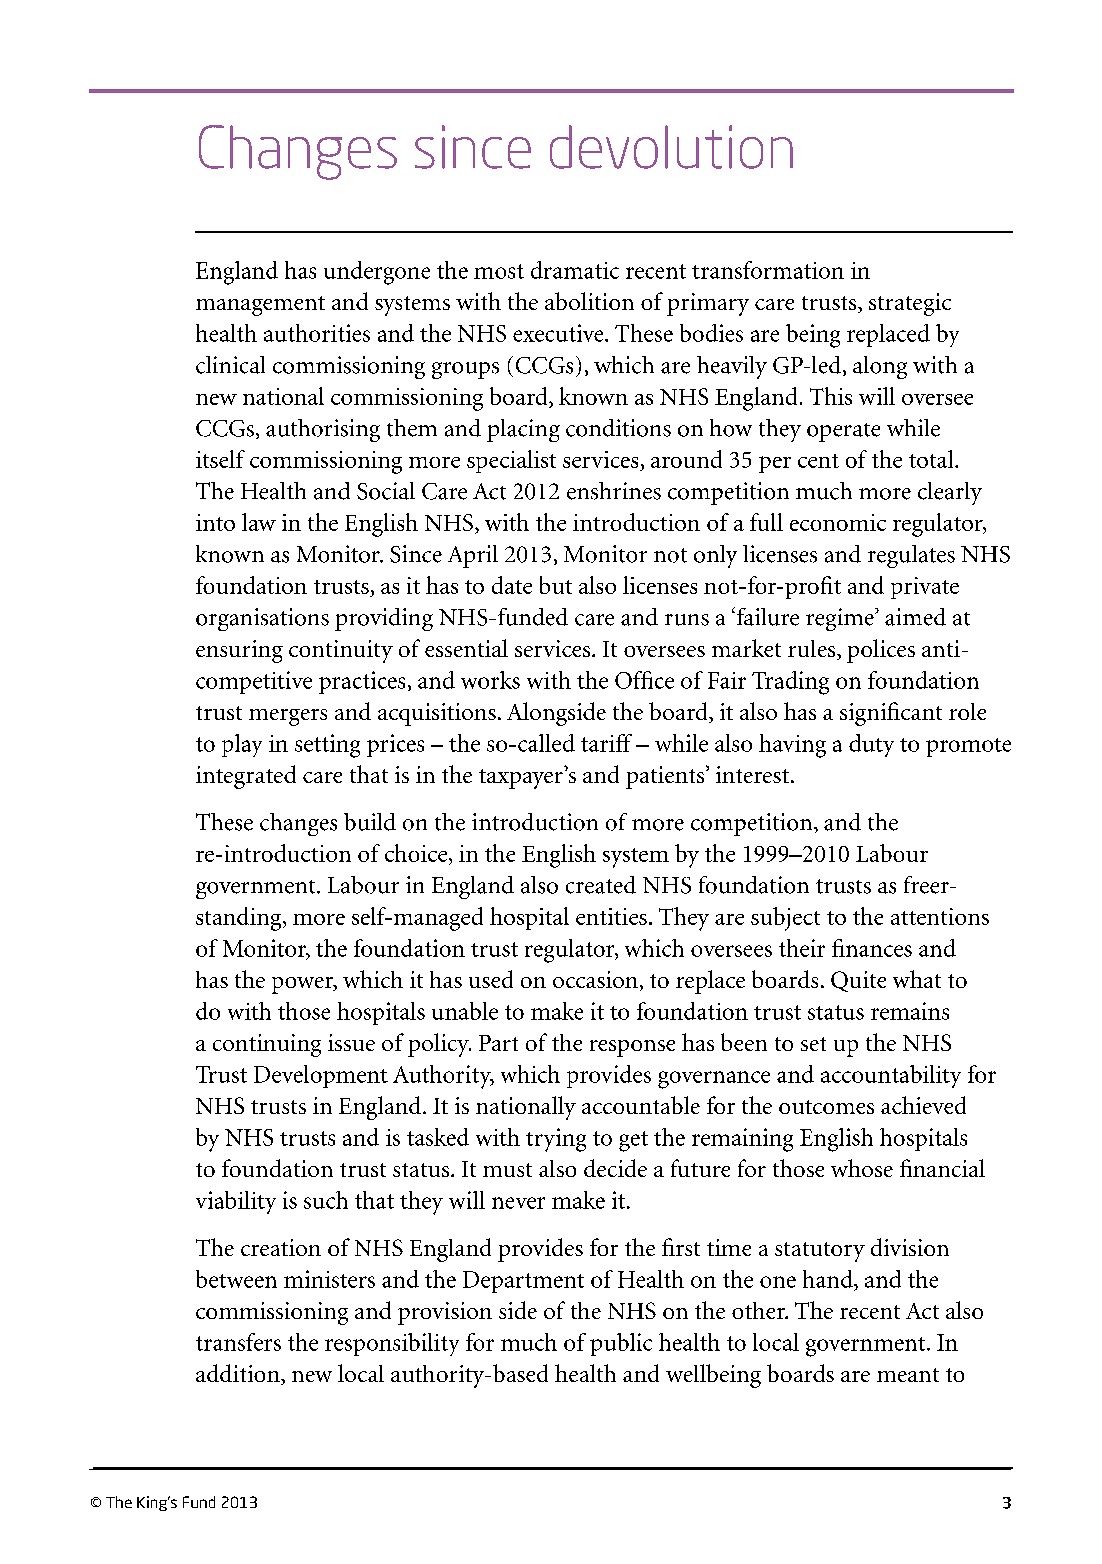  Describe the element at coordinates (321, 1076) in the screenshot. I see `Development` at that location.
